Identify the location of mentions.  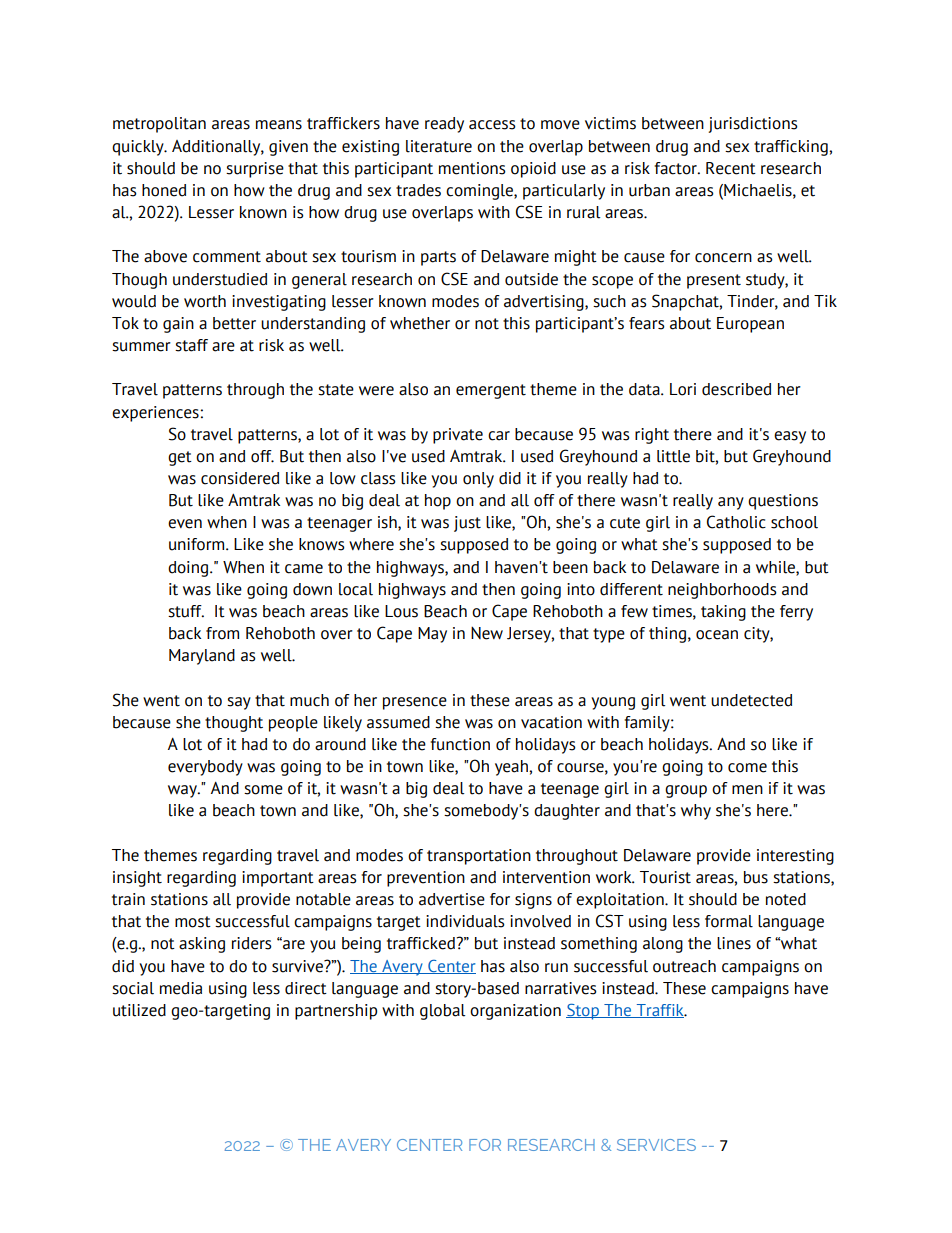
(472, 168).
